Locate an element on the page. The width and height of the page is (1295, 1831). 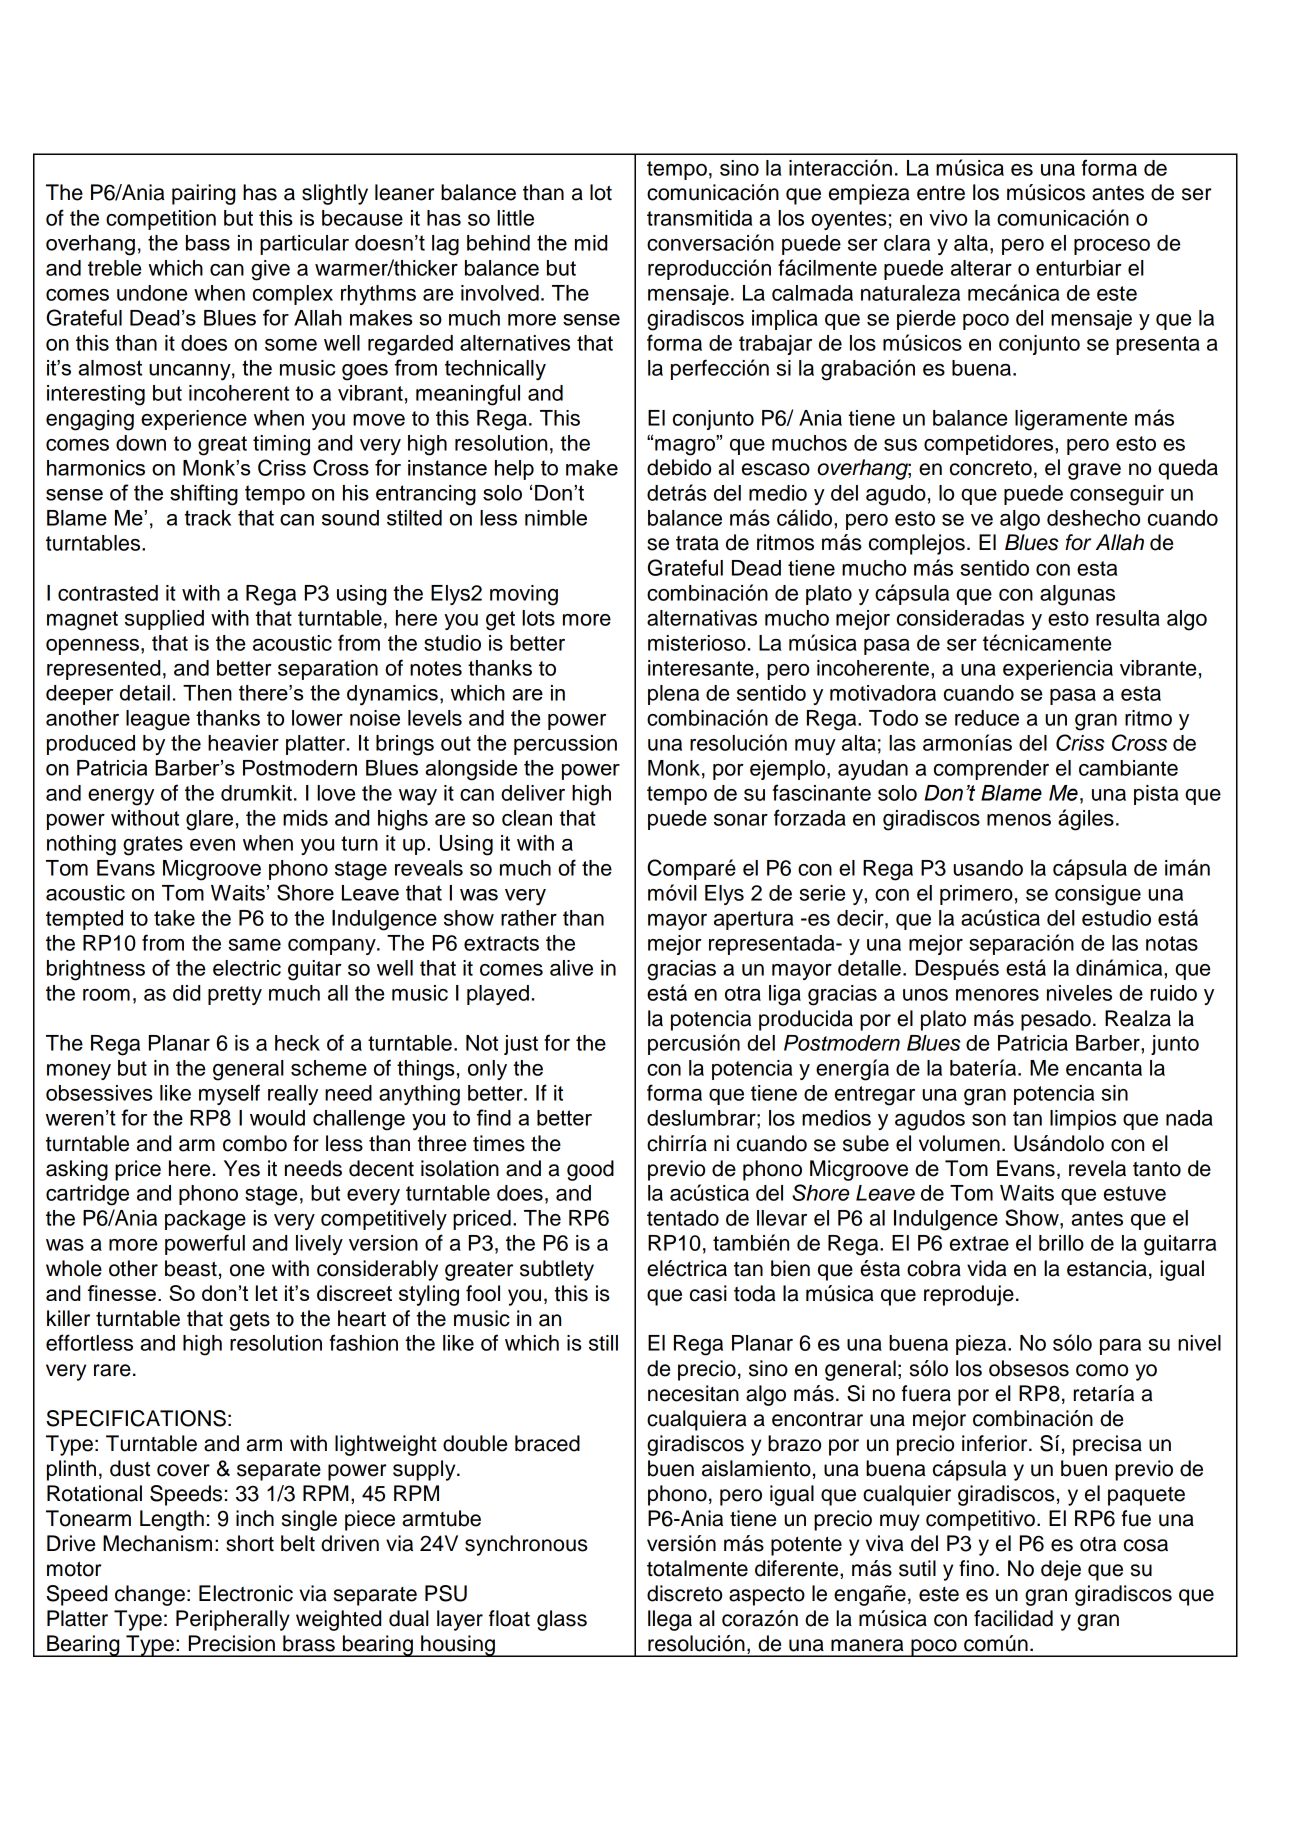
alive is located at coordinates (571, 968).
